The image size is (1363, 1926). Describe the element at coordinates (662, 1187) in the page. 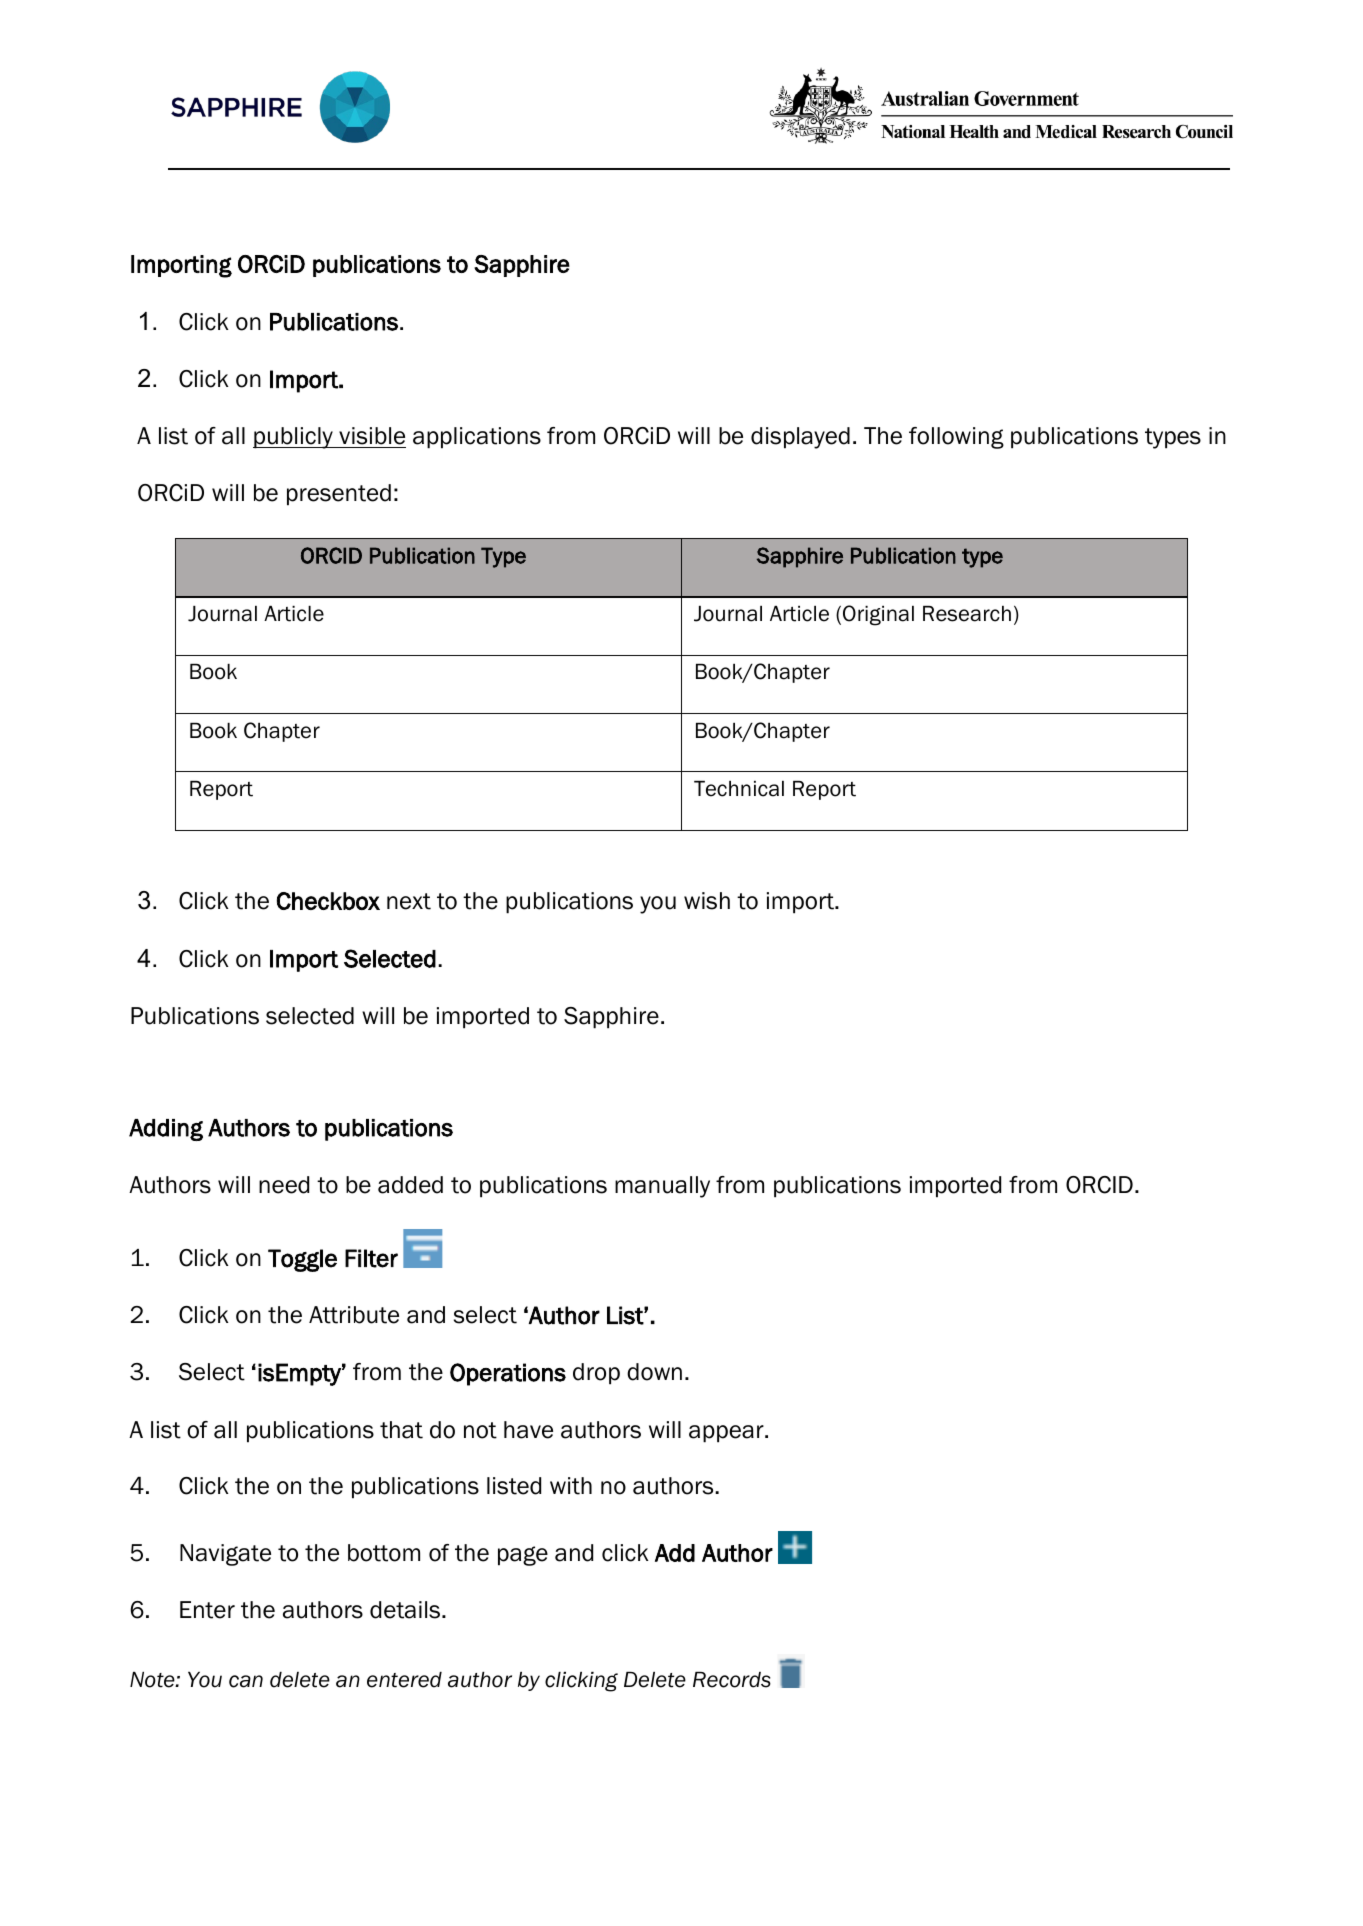

I see `manually` at that location.
